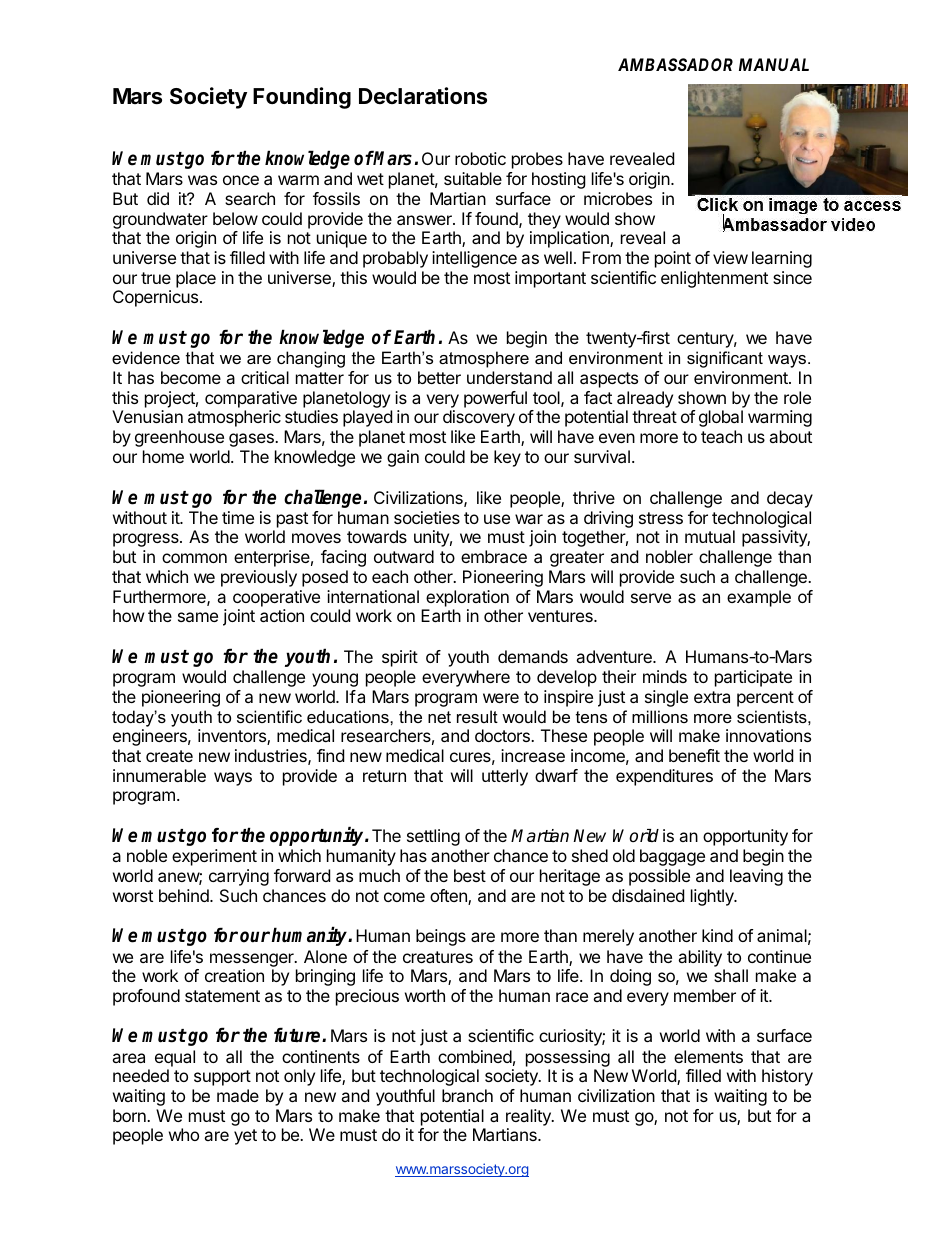 The width and height of the page is (952, 1233). What do you see at coordinates (146, 357) in the page?
I see `evidence` at bounding box center [146, 357].
